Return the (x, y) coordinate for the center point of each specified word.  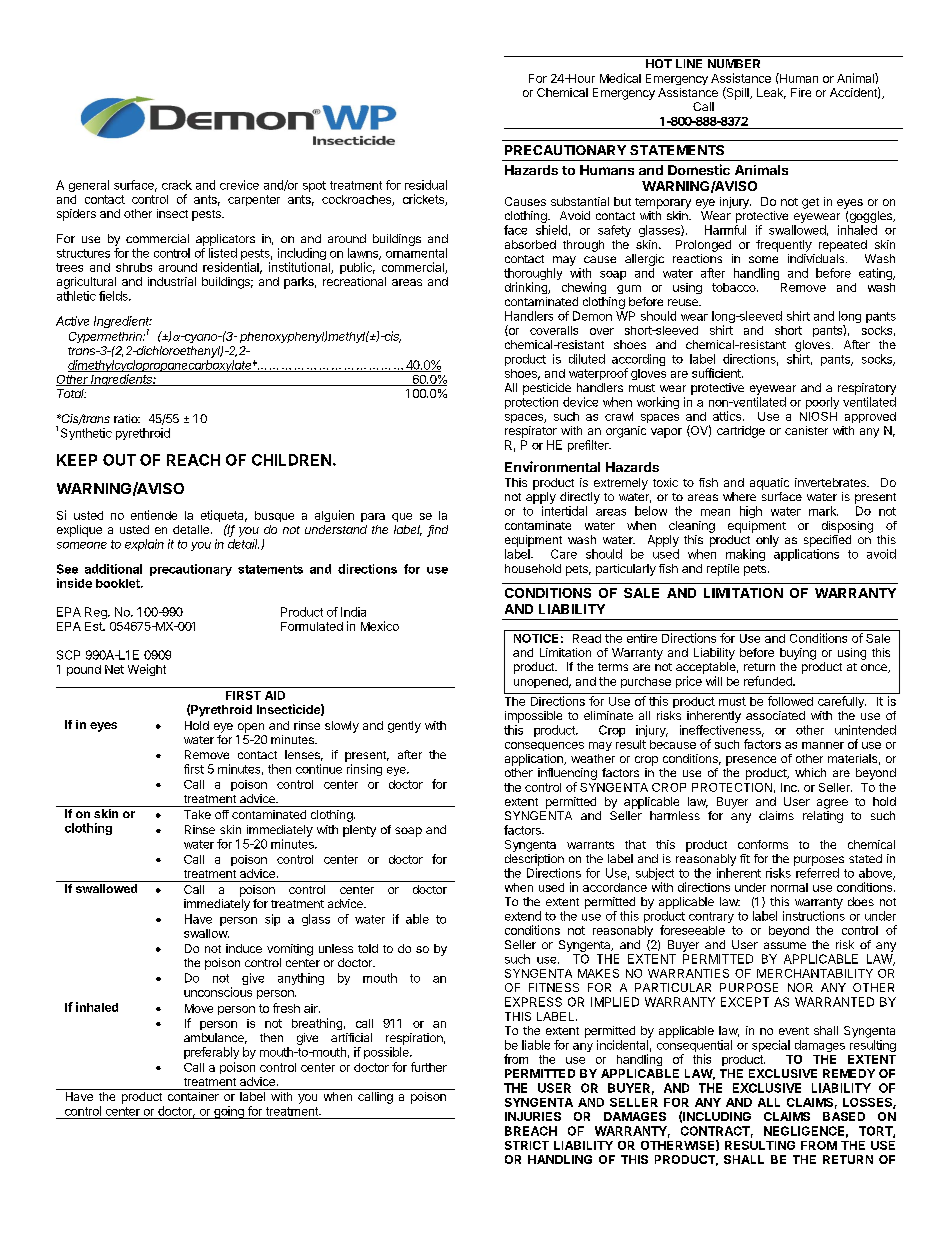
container (193, 1096)
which (810, 772)
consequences (544, 746)
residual (426, 185)
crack (177, 185)
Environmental (552, 466)
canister (806, 430)
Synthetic (86, 434)
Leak (771, 93)
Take (197, 814)
